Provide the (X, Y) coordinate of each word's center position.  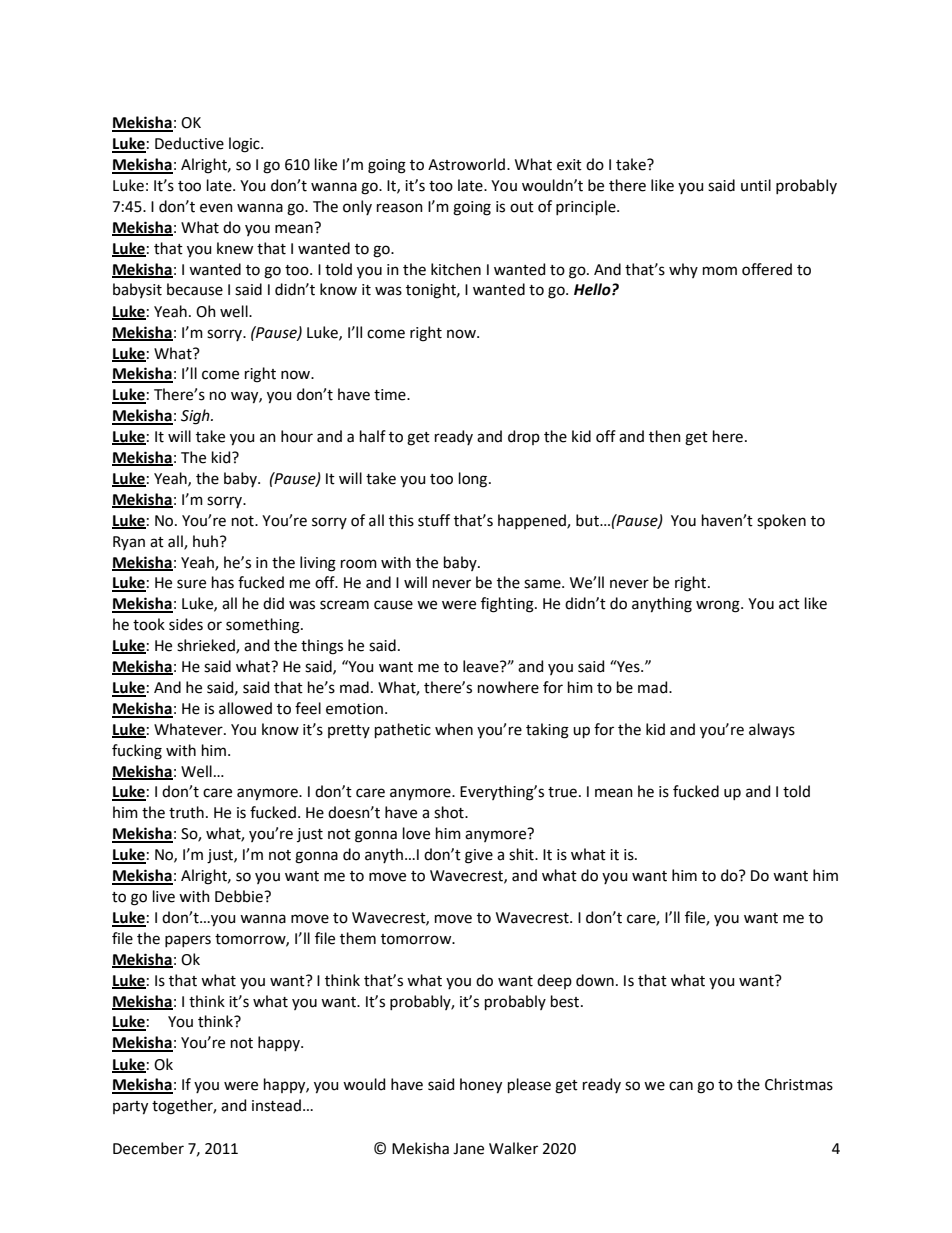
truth (186, 812)
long (474, 480)
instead (276, 1105)
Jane (468, 1149)
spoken (781, 521)
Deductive (189, 143)
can (681, 1086)
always (772, 731)
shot (450, 812)
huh (205, 541)
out (522, 207)
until (756, 185)
